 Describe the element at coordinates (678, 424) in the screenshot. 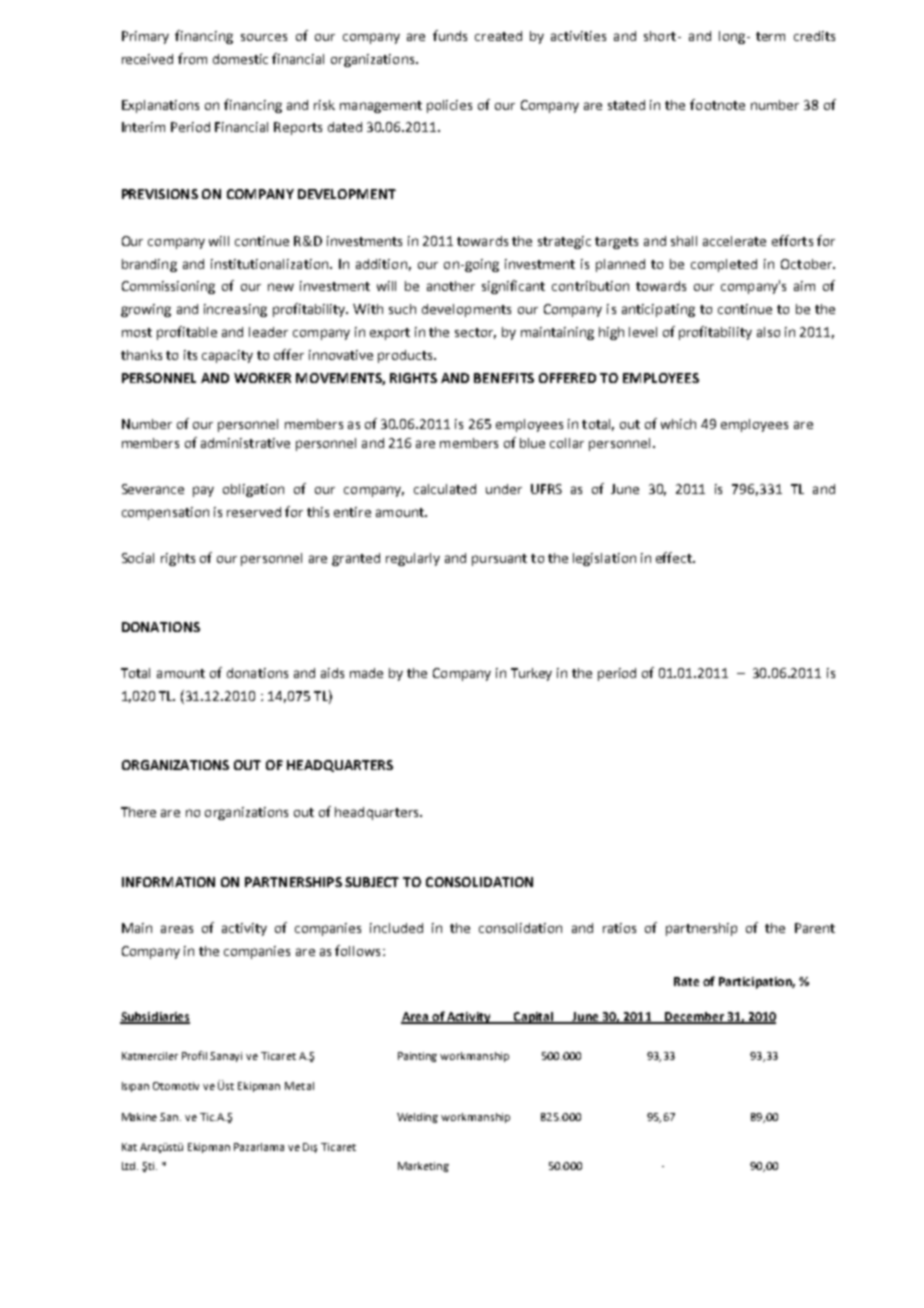

I see `which` at that location.
